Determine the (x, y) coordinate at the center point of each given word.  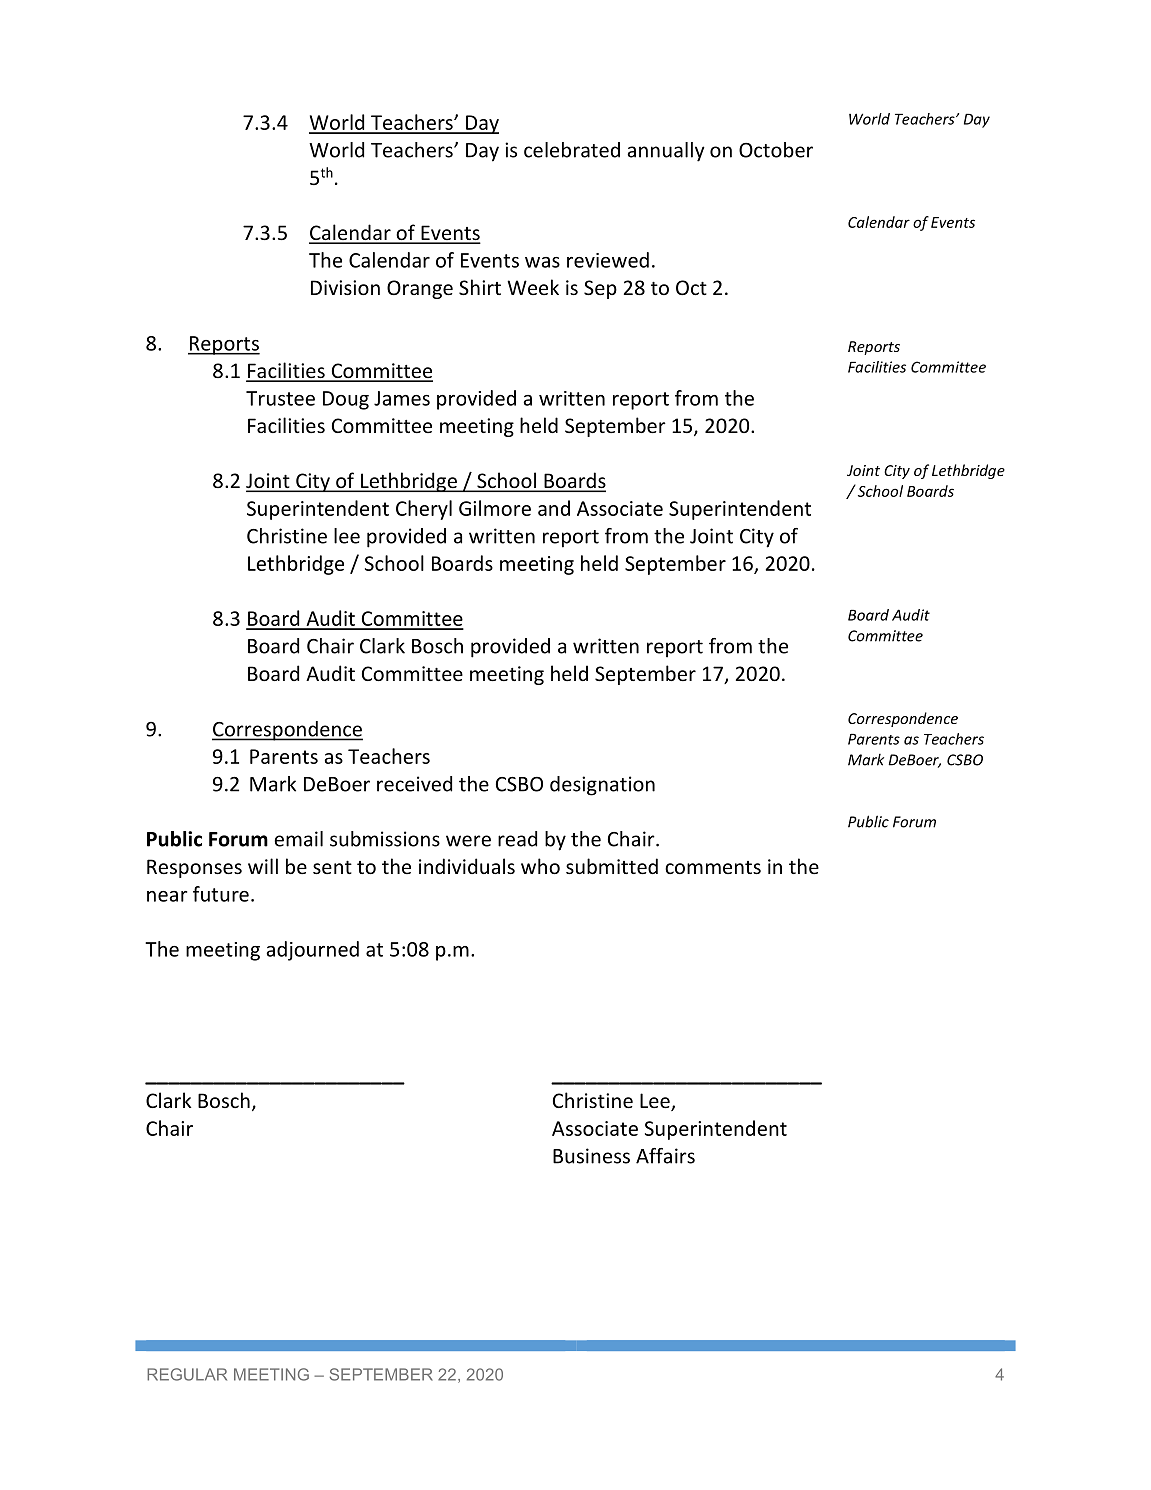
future (221, 894)
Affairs (665, 1156)
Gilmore (495, 508)
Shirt (480, 287)
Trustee (280, 398)
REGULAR (187, 1374)
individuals (467, 866)
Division (345, 287)
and (554, 508)
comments (713, 867)
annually (666, 152)
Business (591, 1156)
